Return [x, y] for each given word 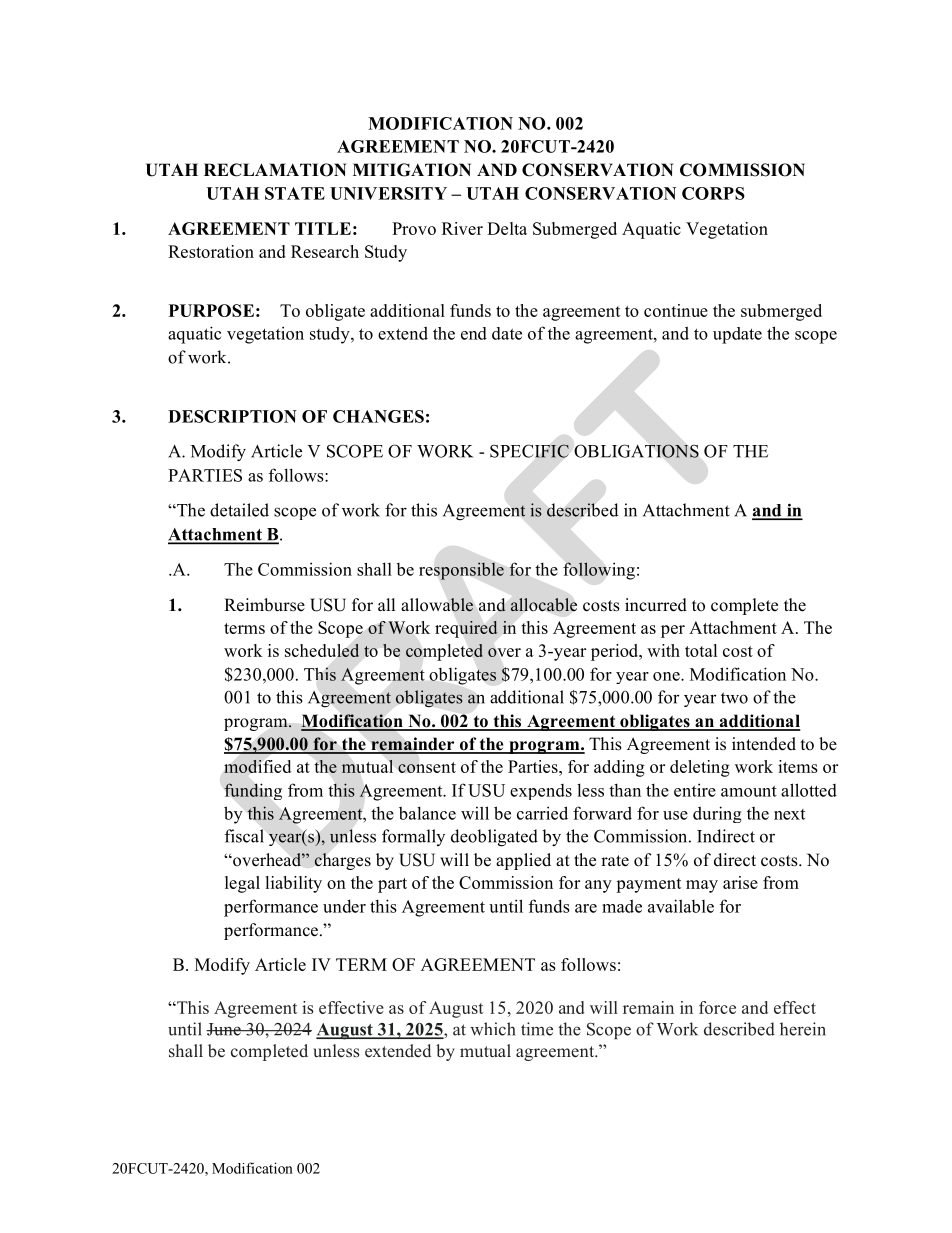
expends [541, 792]
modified [257, 766]
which [493, 1029]
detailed [239, 510]
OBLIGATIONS [636, 451]
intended [764, 744]
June [224, 1029]
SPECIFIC [529, 451]
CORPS [713, 193]
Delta [507, 228]
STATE [295, 193]
